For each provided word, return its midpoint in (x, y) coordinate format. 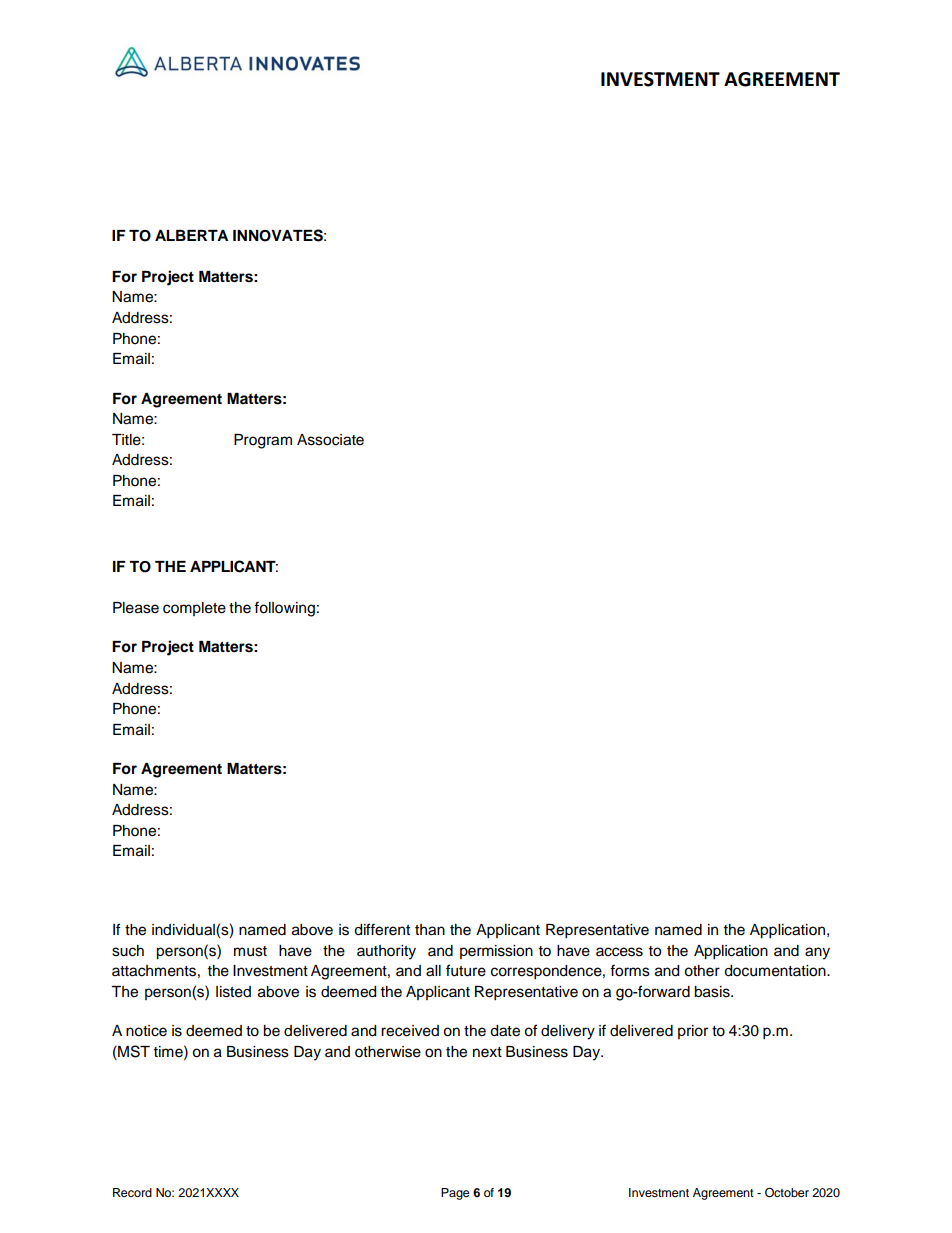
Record (132, 1192)
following (284, 609)
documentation (776, 971)
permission (496, 952)
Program (263, 441)
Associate (330, 440)
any (817, 953)
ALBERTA (191, 235)
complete (194, 609)
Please (136, 608)
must (250, 951)
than (430, 930)
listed (233, 992)
